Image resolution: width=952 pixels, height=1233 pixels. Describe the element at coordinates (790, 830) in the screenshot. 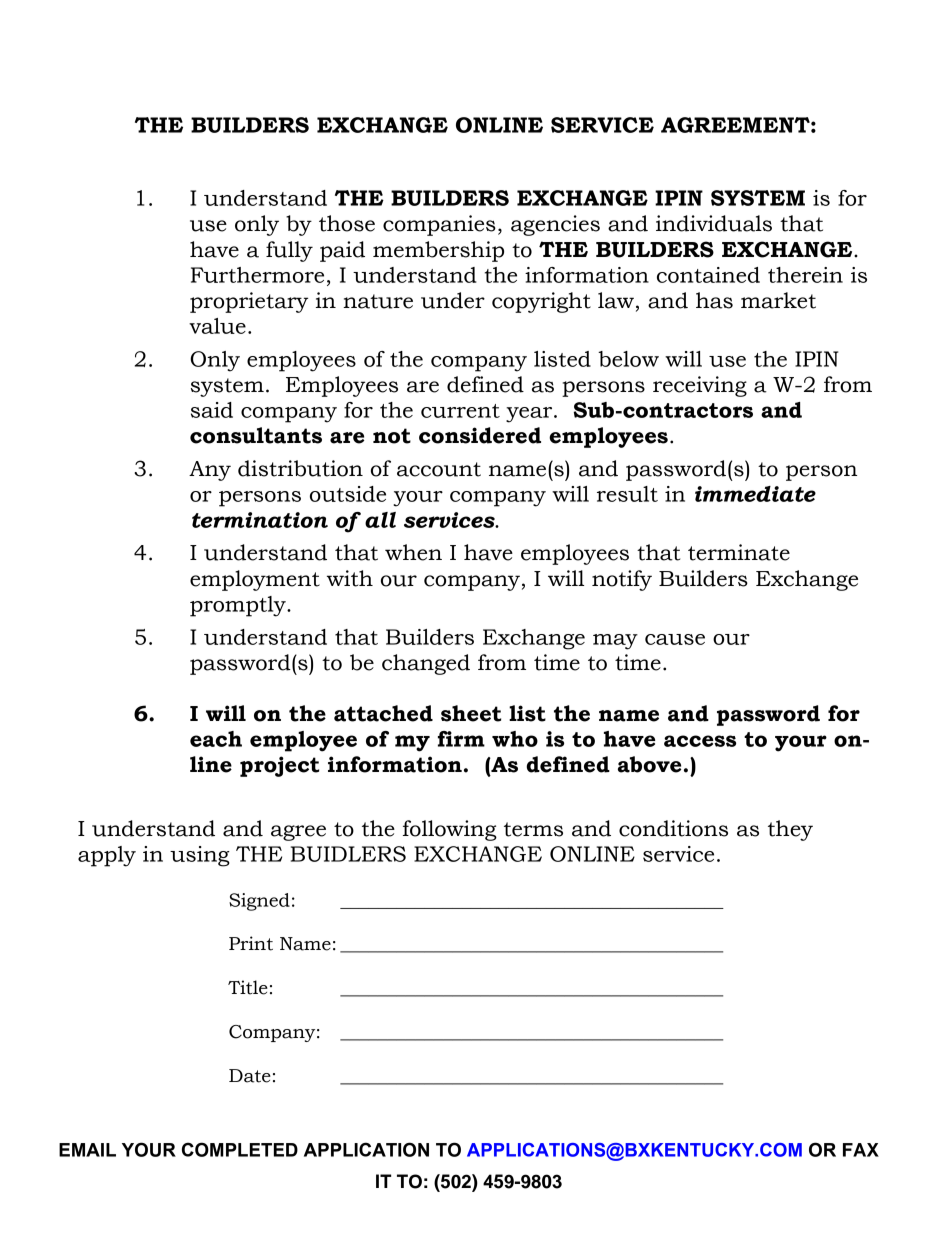

I see `they` at that location.
